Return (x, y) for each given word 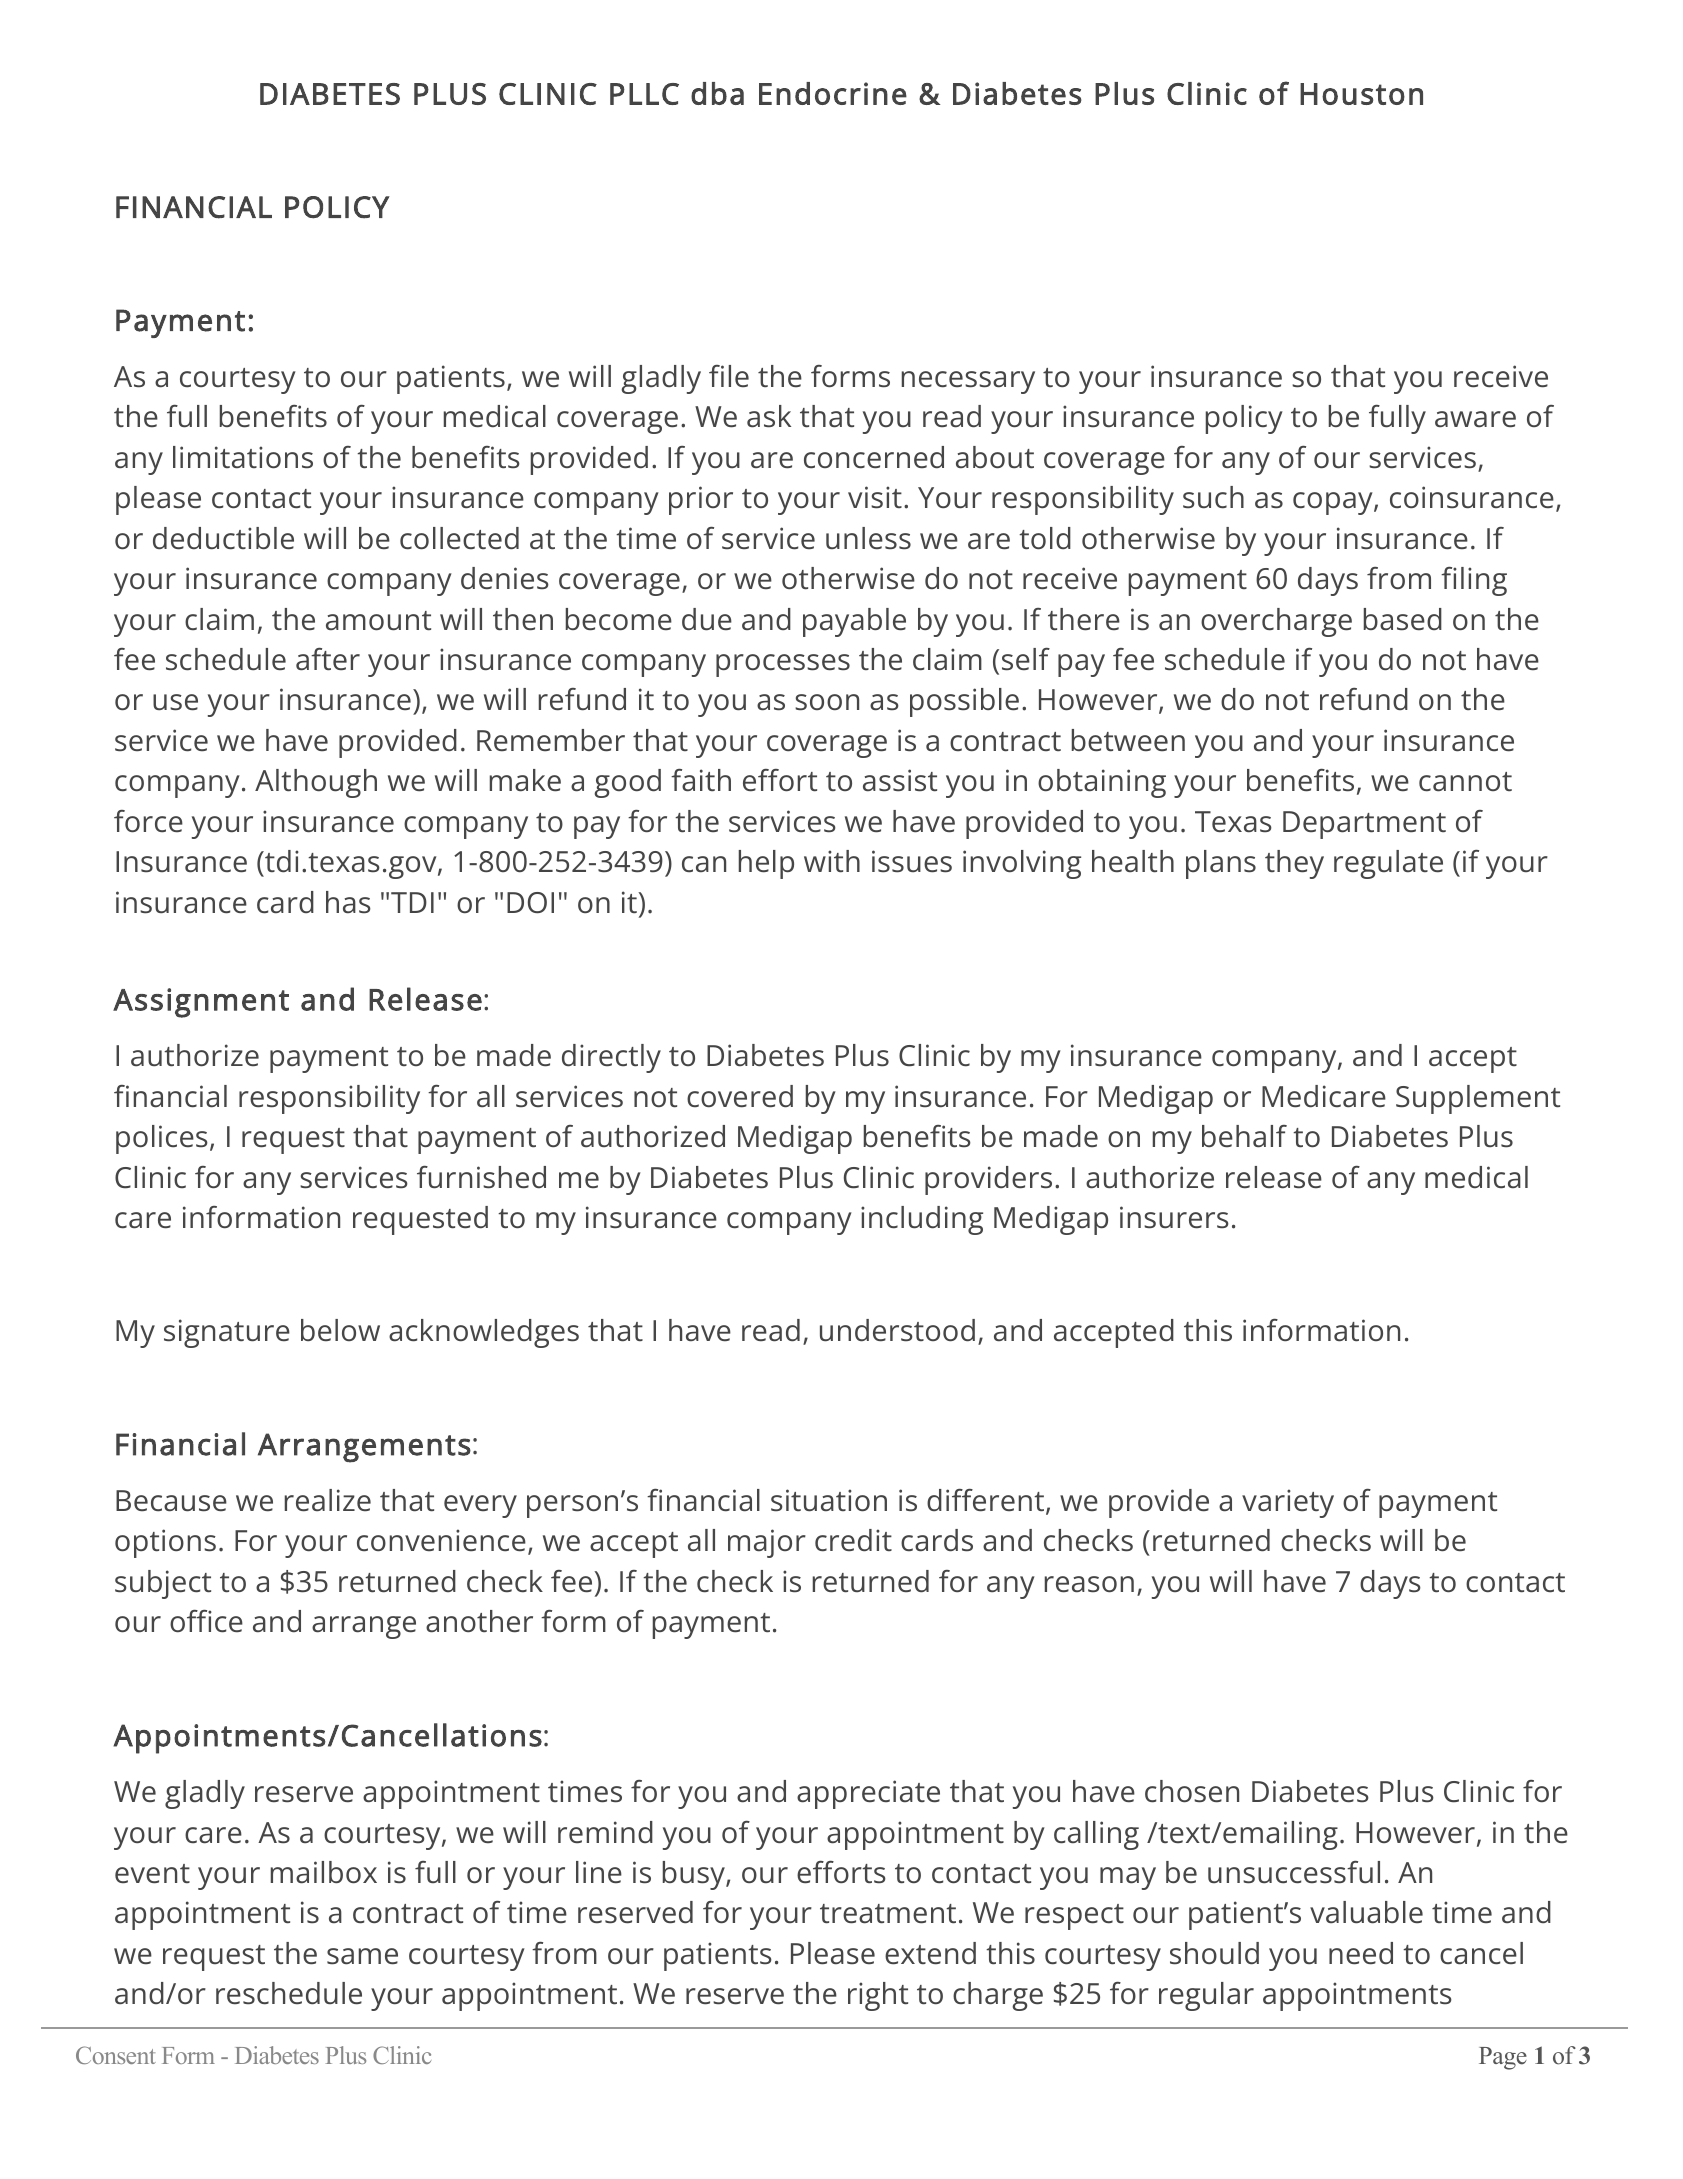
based (1403, 619)
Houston (1361, 94)
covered (740, 1096)
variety (1288, 1503)
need (1361, 1953)
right (878, 1996)
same (362, 1956)
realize (328, 1500)
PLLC (644, 94)
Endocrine (833, 93)
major (767, 1543)
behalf (1244, 1136)
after (328, 659)
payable (854, 622)
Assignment (201, 1003)
